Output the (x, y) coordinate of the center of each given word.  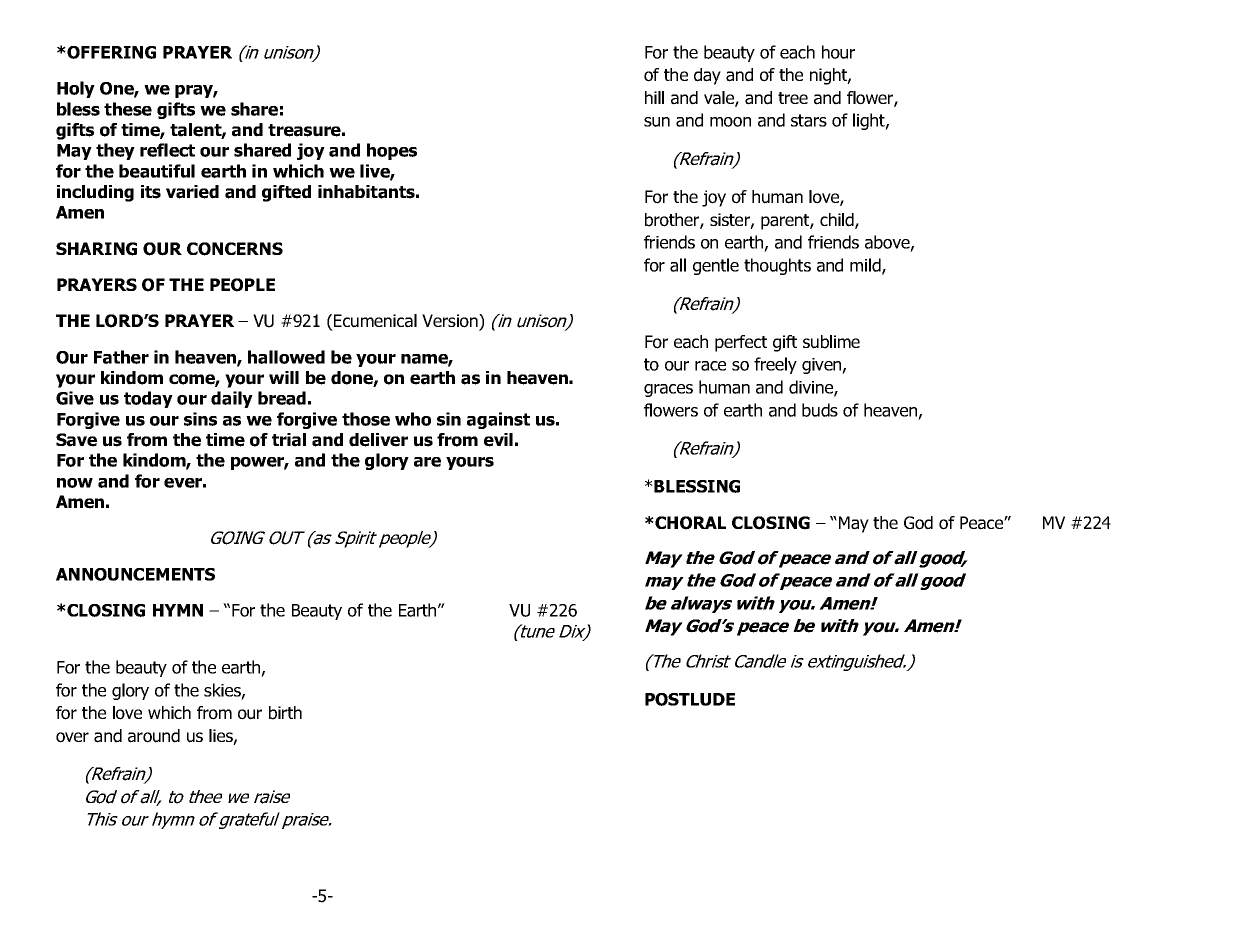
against (498, 420)
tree (793, 98)
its (151, 192)
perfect (741, 343)
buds (820, 410)
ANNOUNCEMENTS (135, 574)
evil (498, 440)
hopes (392, 151)
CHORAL (689, 523)
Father (121, 357)
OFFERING (110, 52)
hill (654, 97)
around (154, 736)
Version (451, 322)
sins (200, 419)
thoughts (777, 266)
